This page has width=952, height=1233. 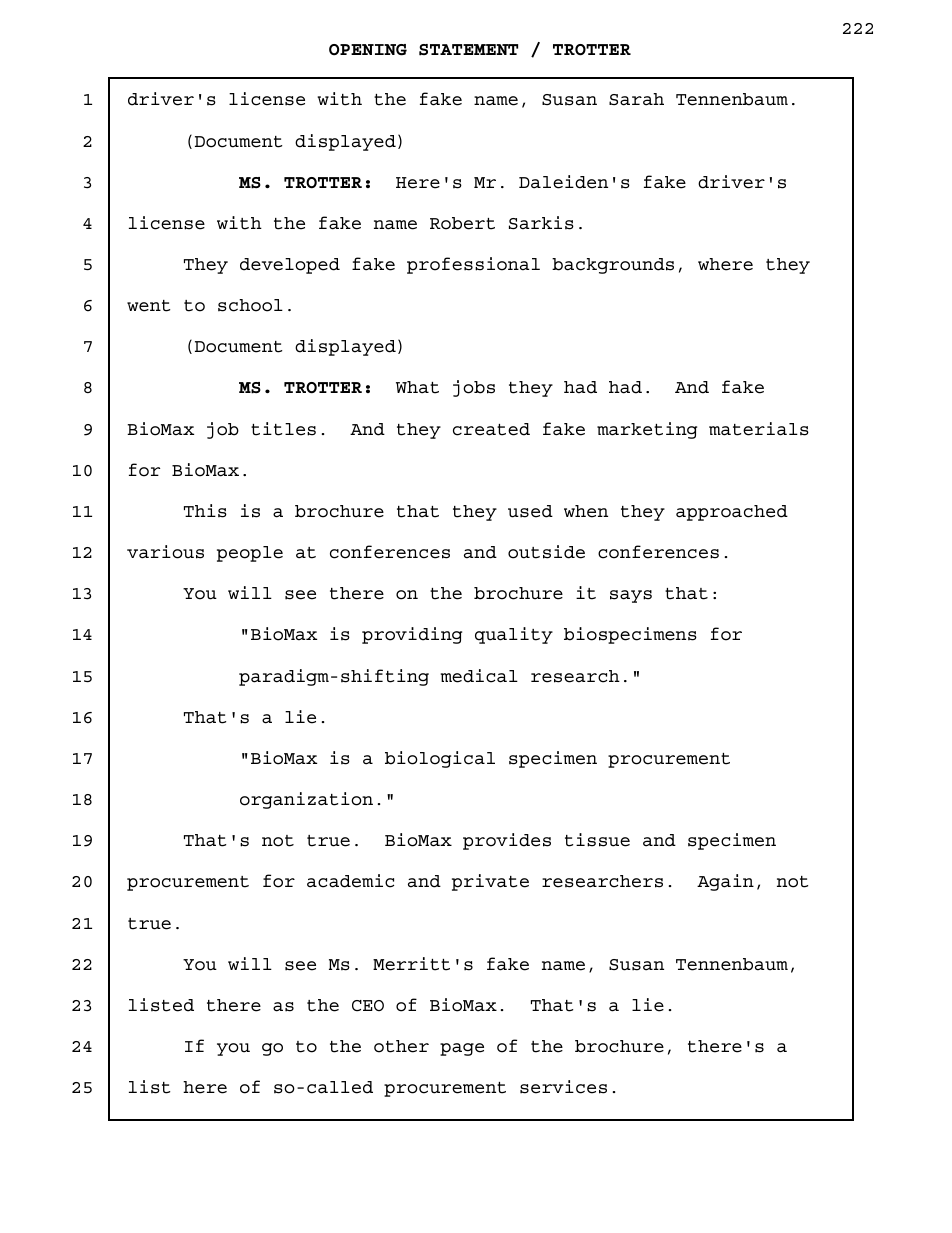 What do you see at coordinates (462, 1049) in the page?
I see `page` at bounding box center [462, 1049].
